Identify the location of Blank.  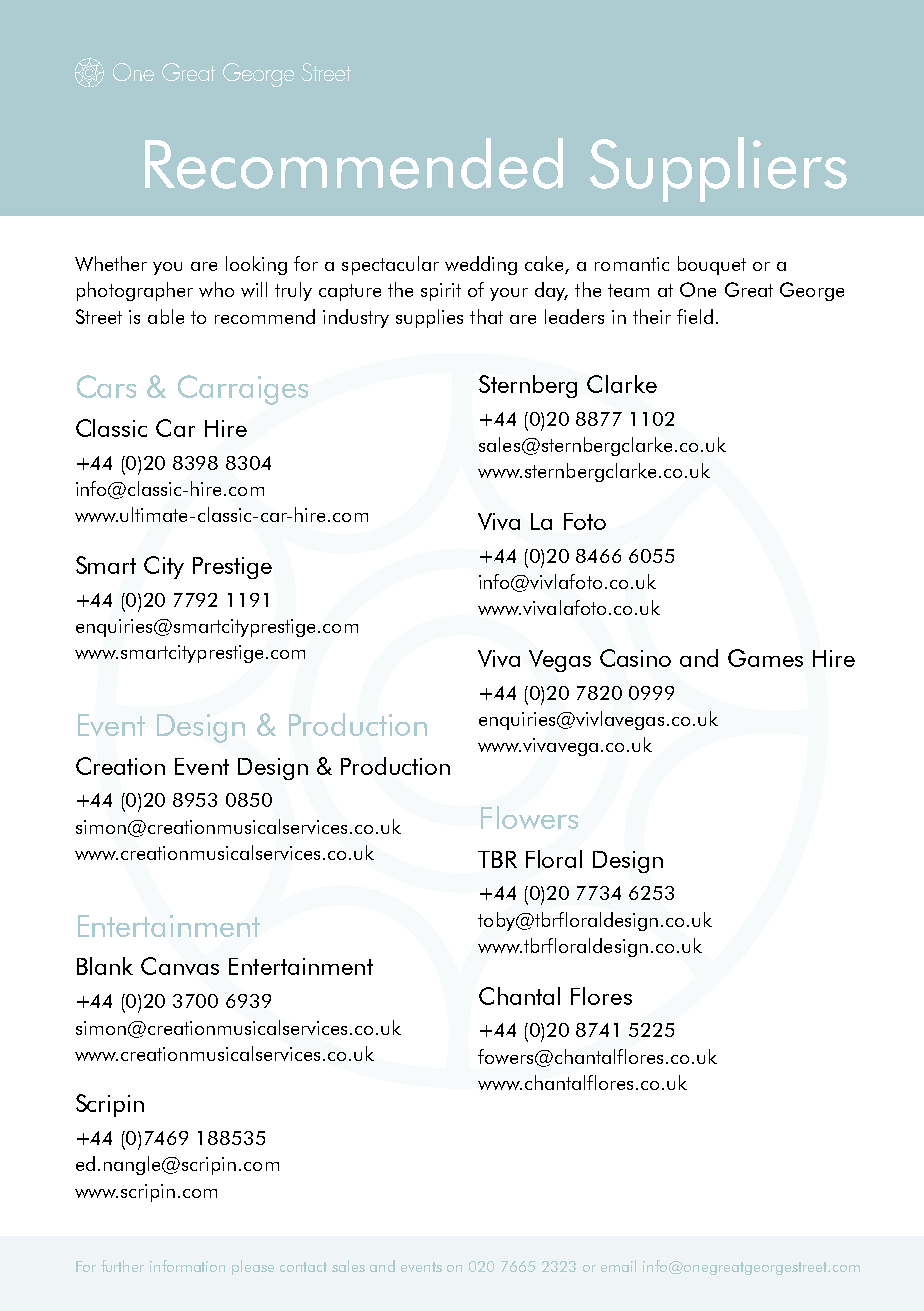
(105, 966).
